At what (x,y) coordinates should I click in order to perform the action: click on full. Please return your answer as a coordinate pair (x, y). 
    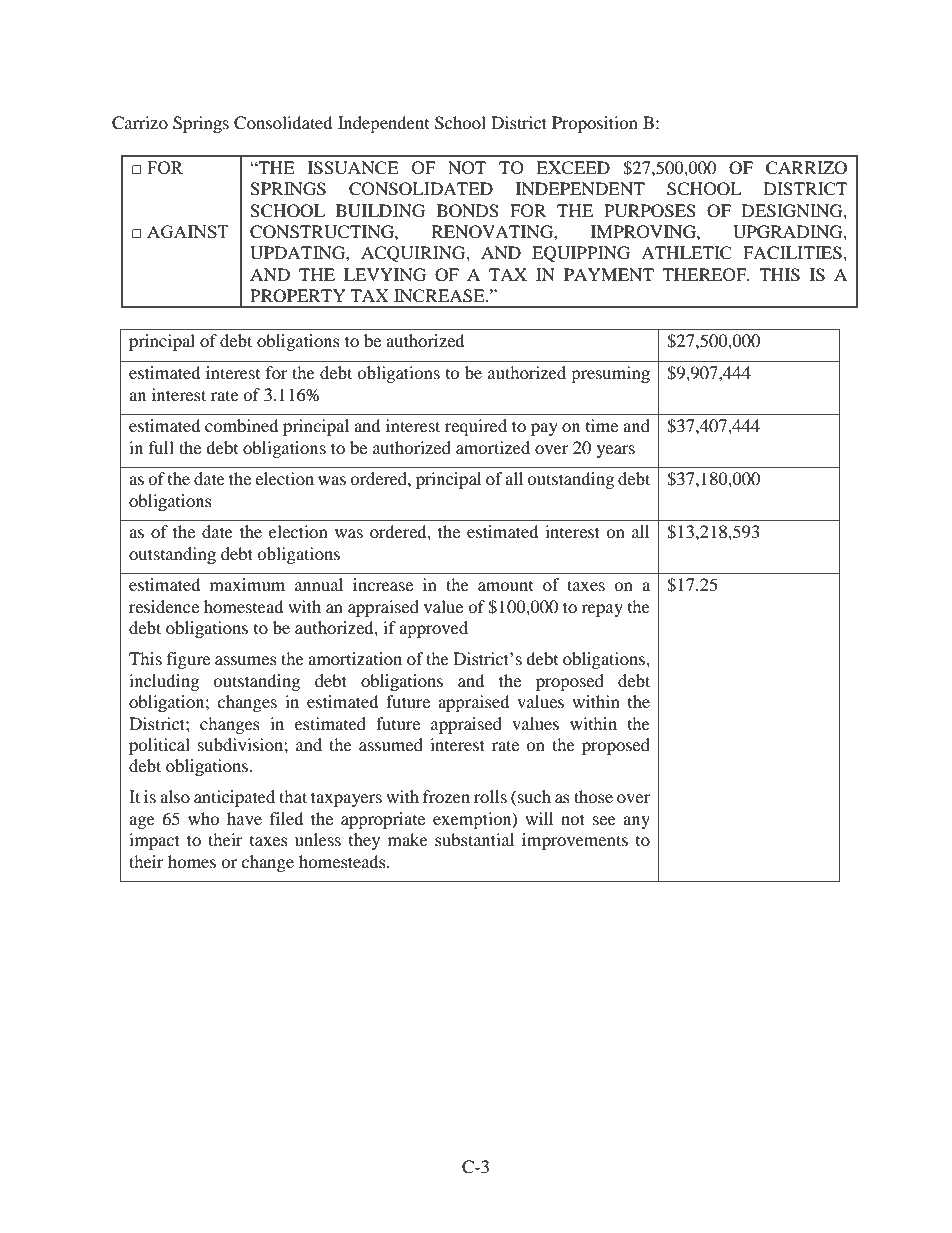
    Looking at the image, I should click on (161, 447).
